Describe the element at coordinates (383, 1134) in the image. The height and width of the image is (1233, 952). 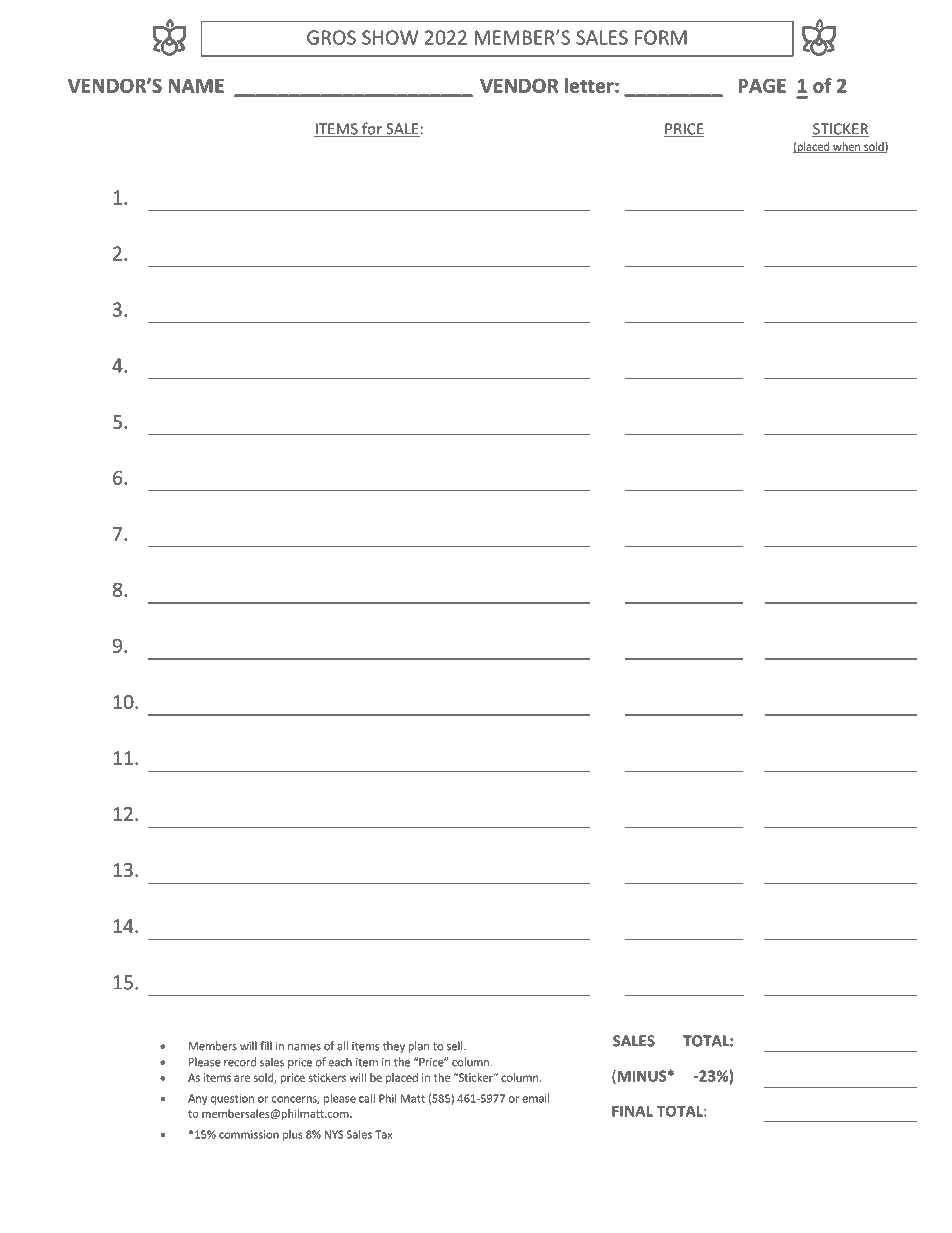
I see `Tax` at that location.
